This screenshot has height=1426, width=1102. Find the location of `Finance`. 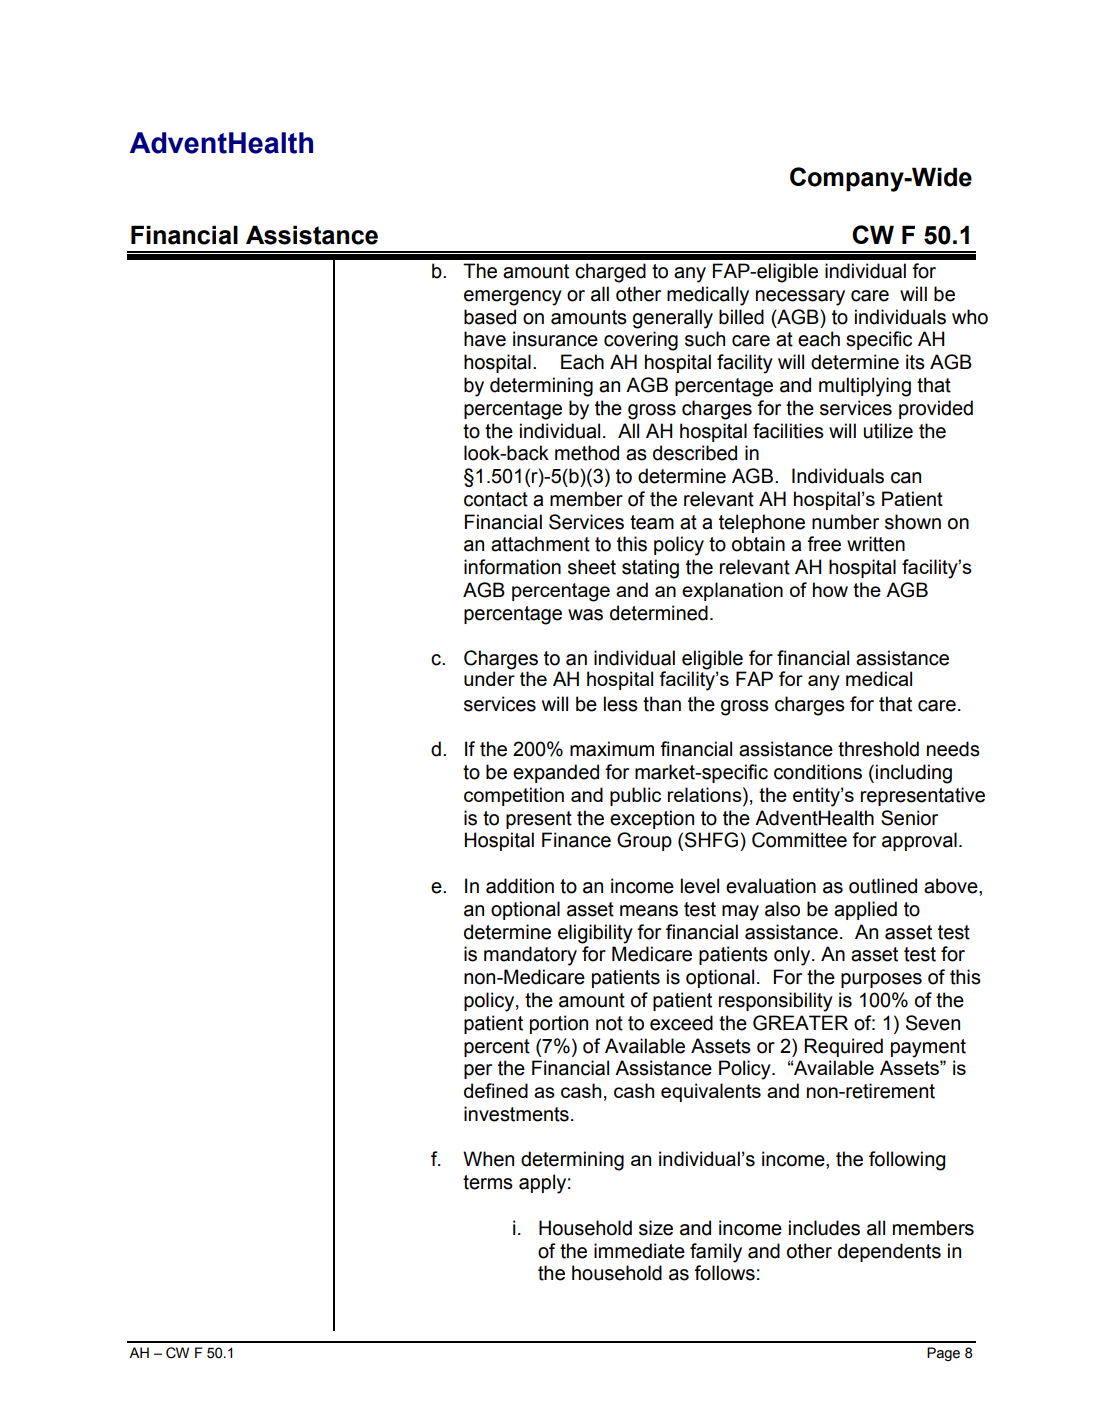

Finance is located at coordinates (576, 840).
